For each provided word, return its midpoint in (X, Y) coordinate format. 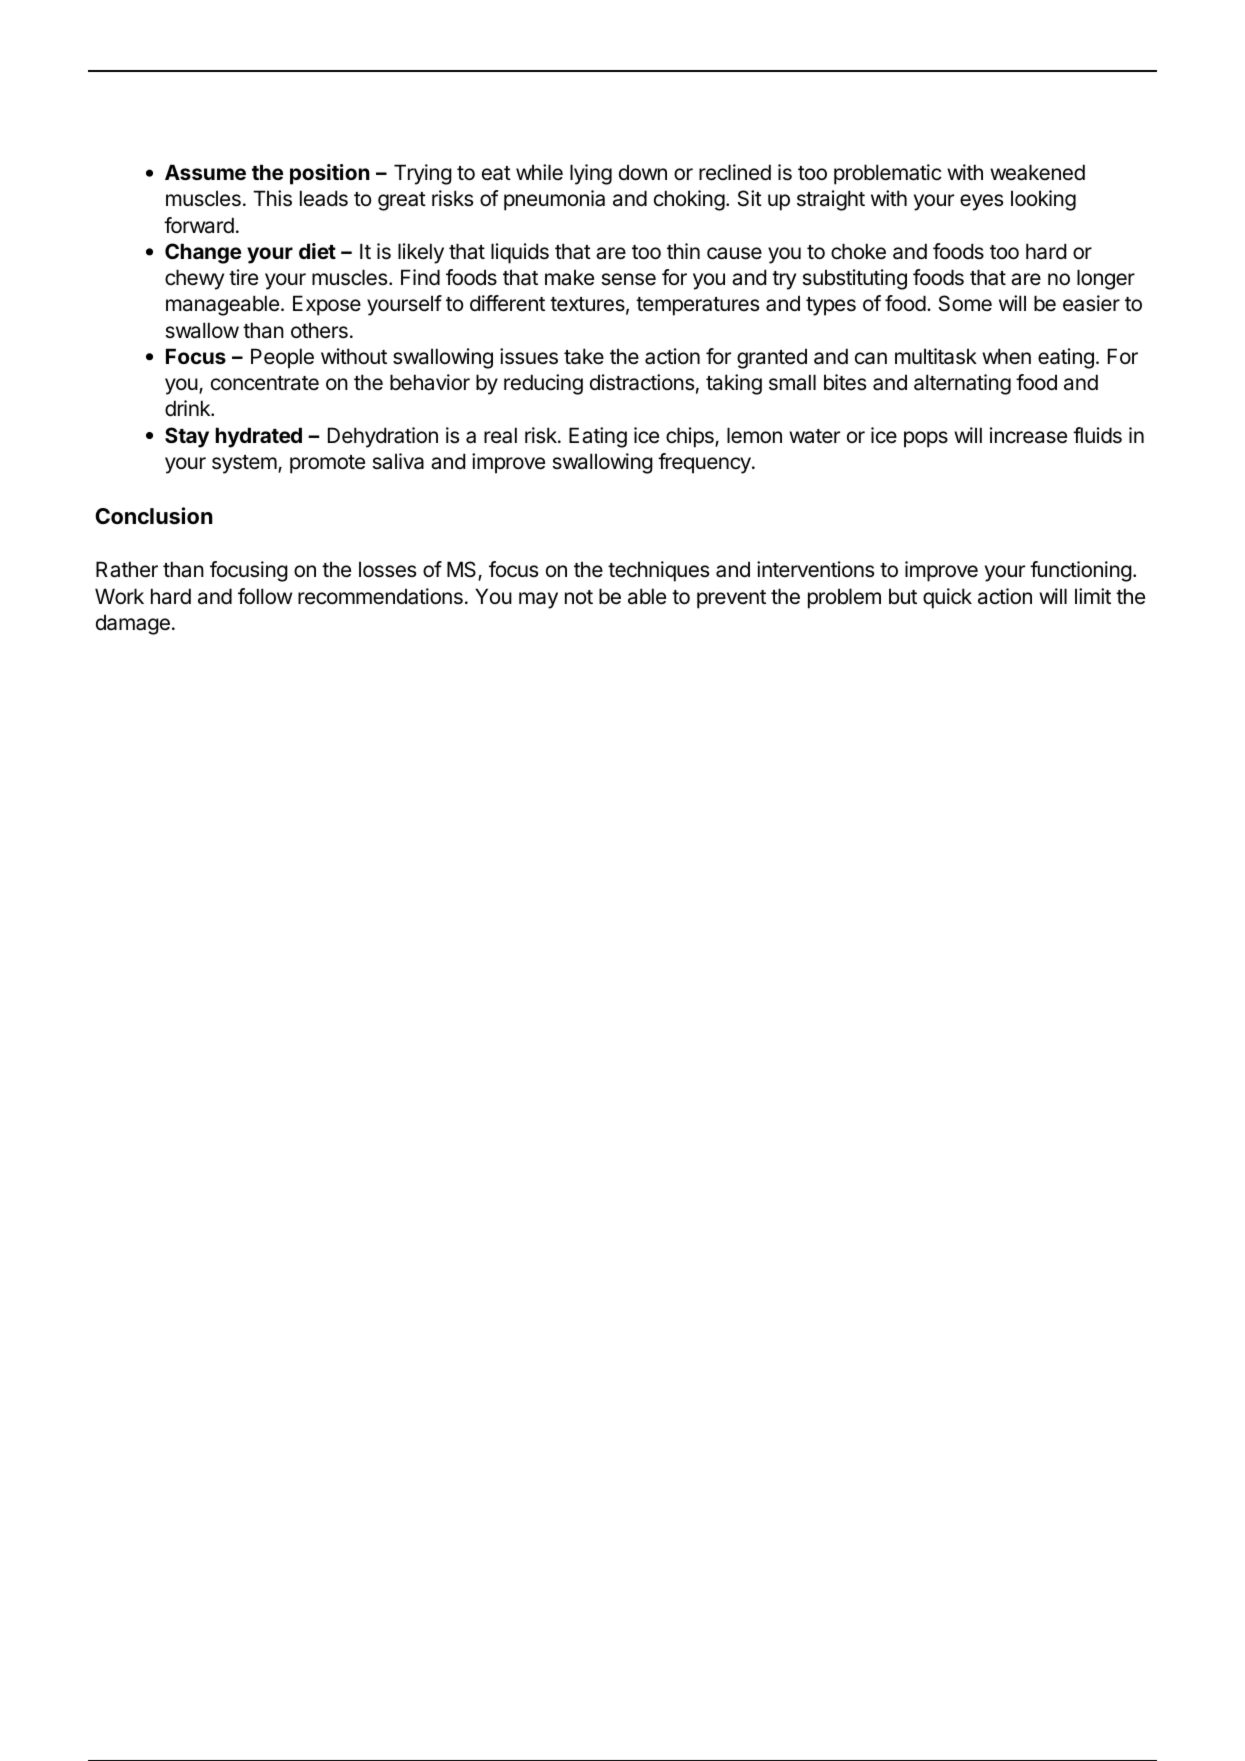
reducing (543, 384)
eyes (981, 202)
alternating (962, 384)
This (272, 198)
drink (188, 408)
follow (265, 596)
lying (591, 174)
